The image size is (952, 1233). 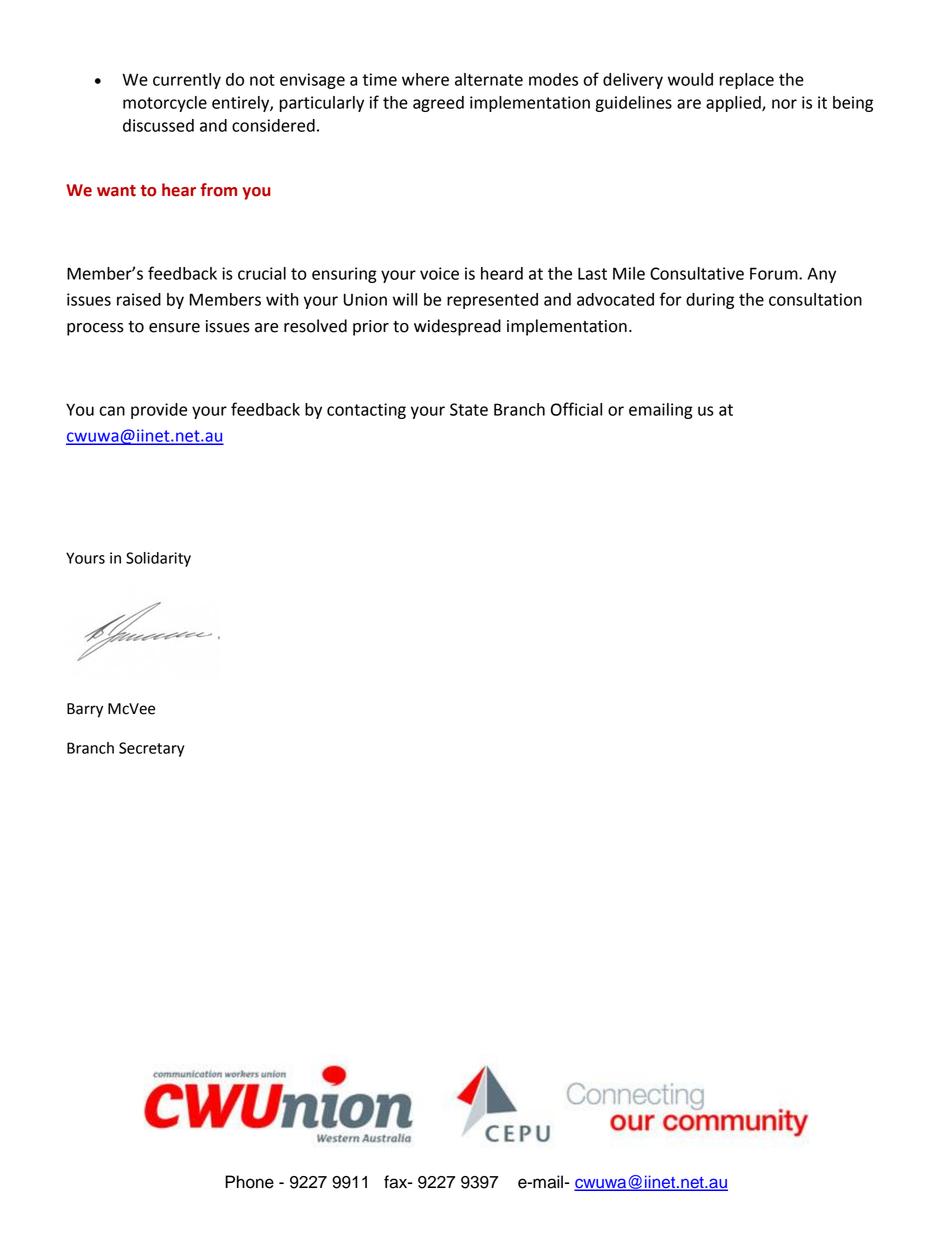 What do you see at coordinates (85, 710) in the screenshot?
I see `Barry` at bounding box center [85, 710].
